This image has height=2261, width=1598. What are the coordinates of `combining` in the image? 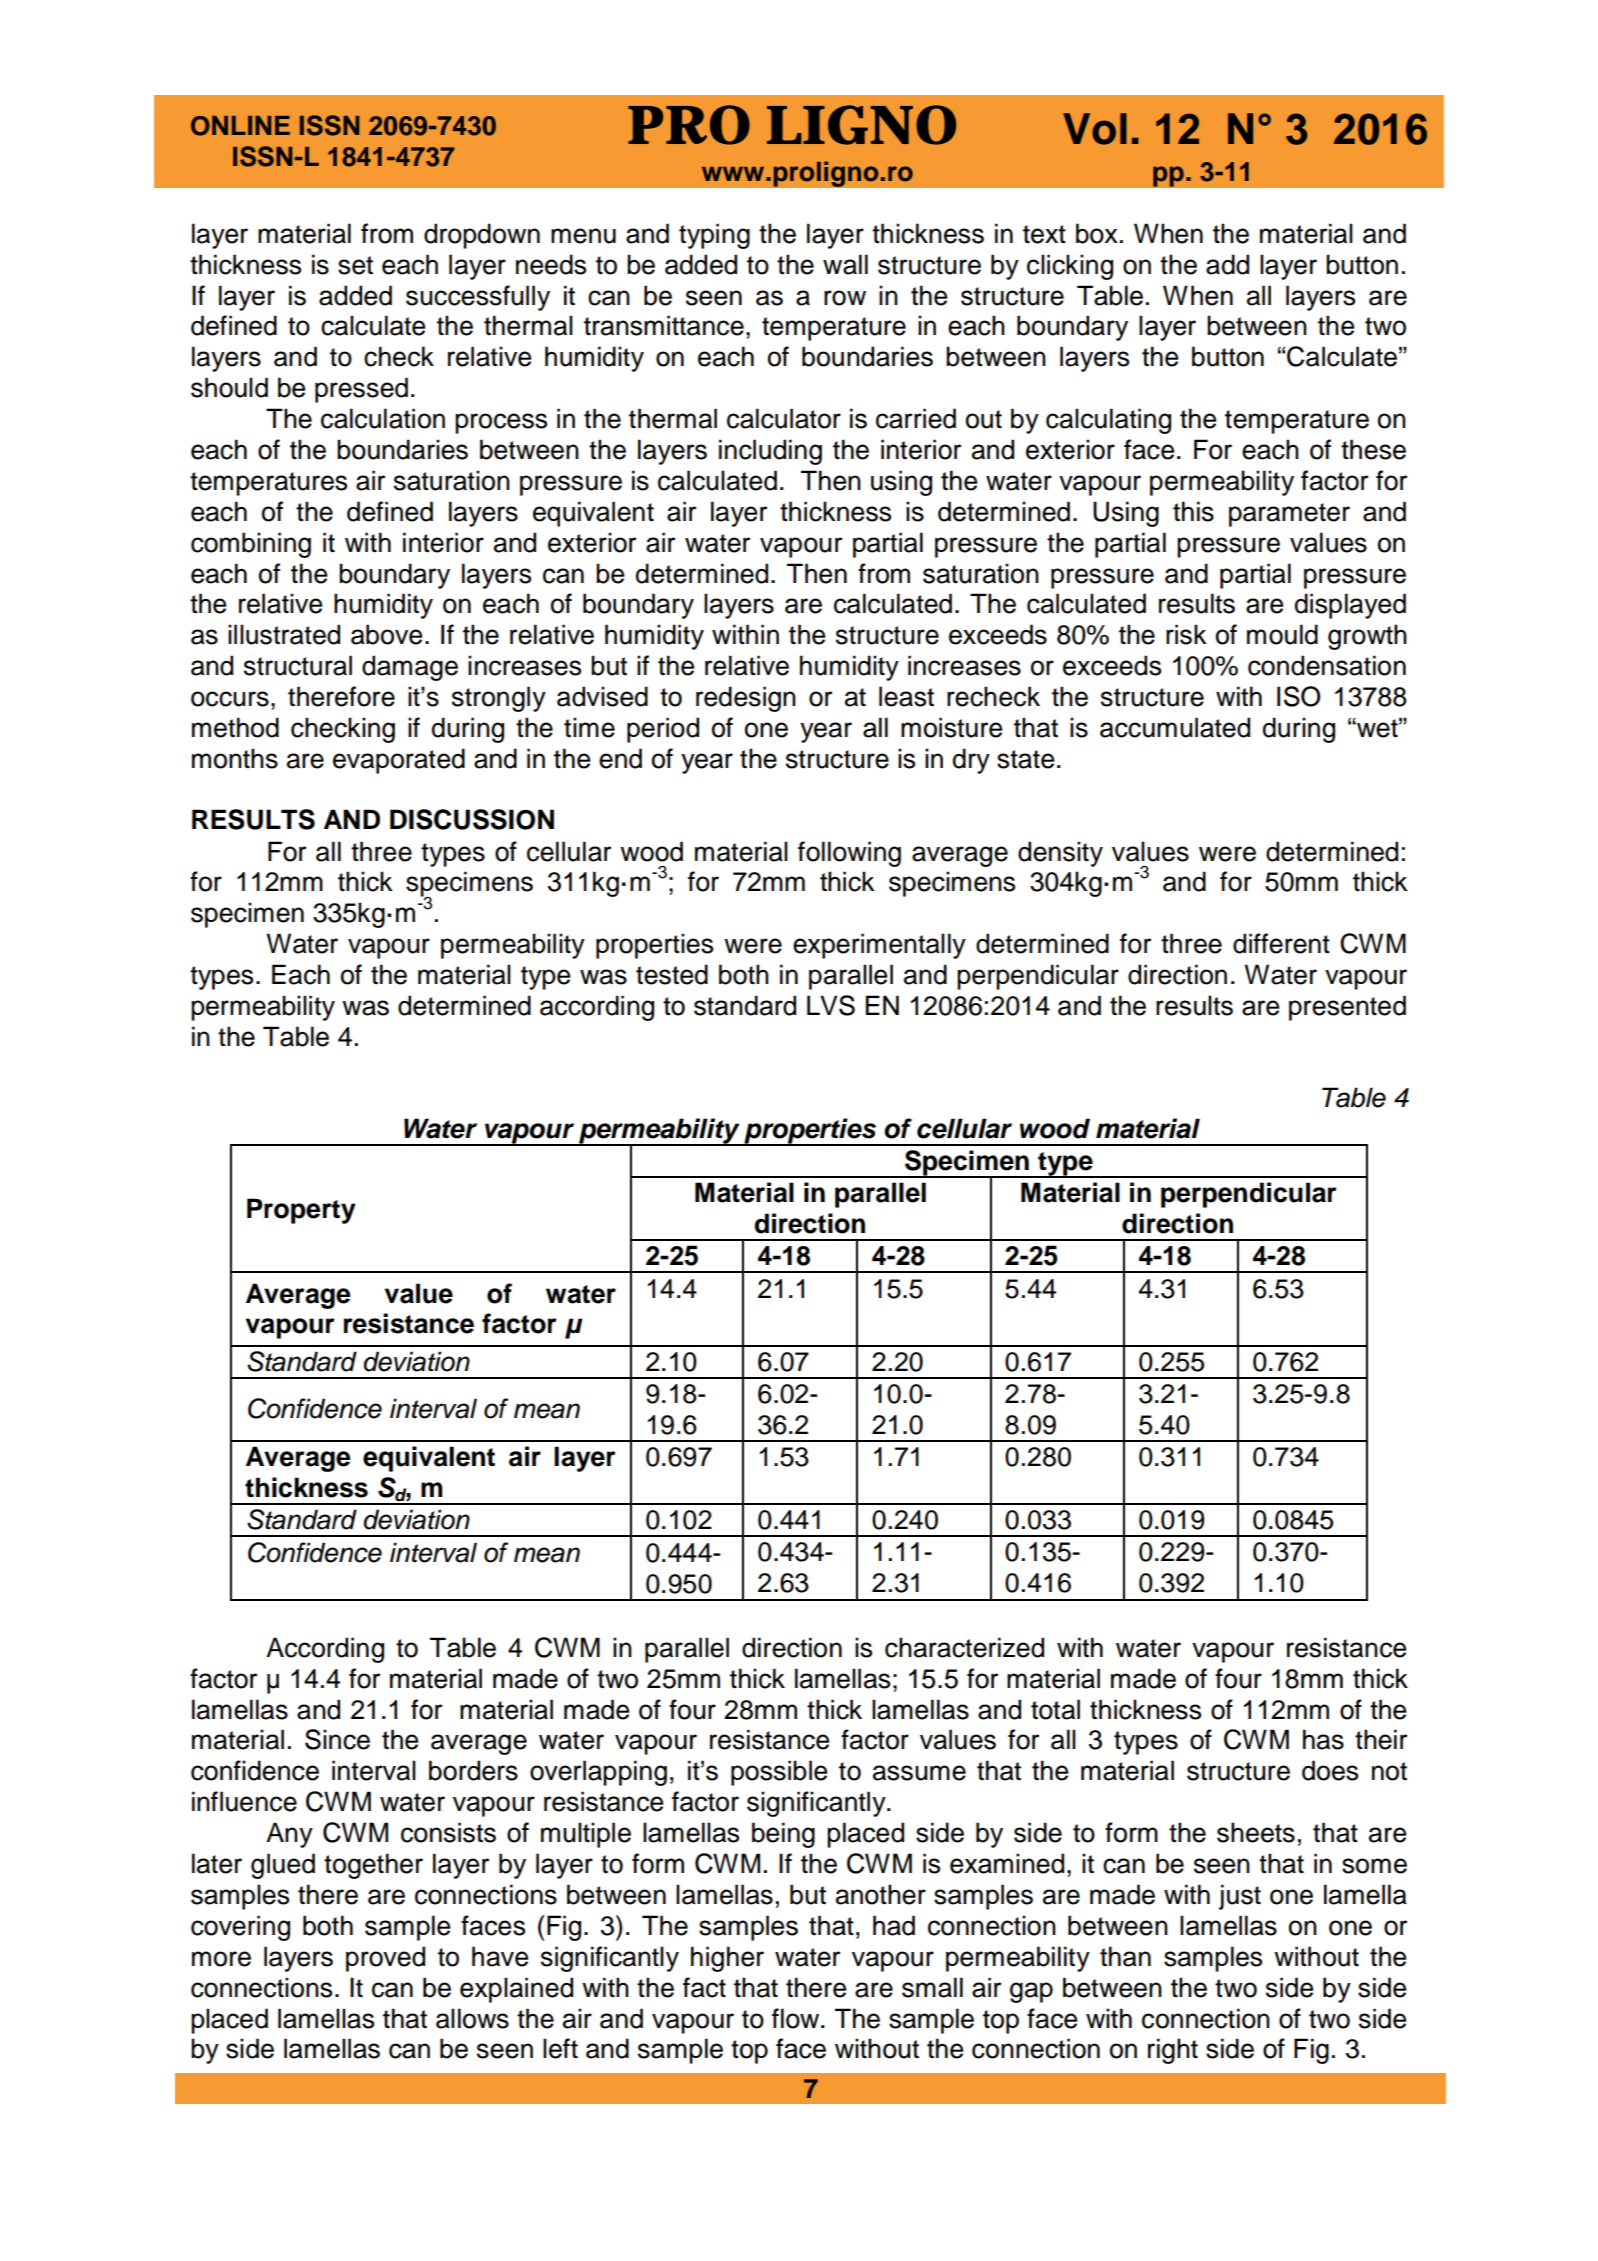 It's located at (251, 545).
